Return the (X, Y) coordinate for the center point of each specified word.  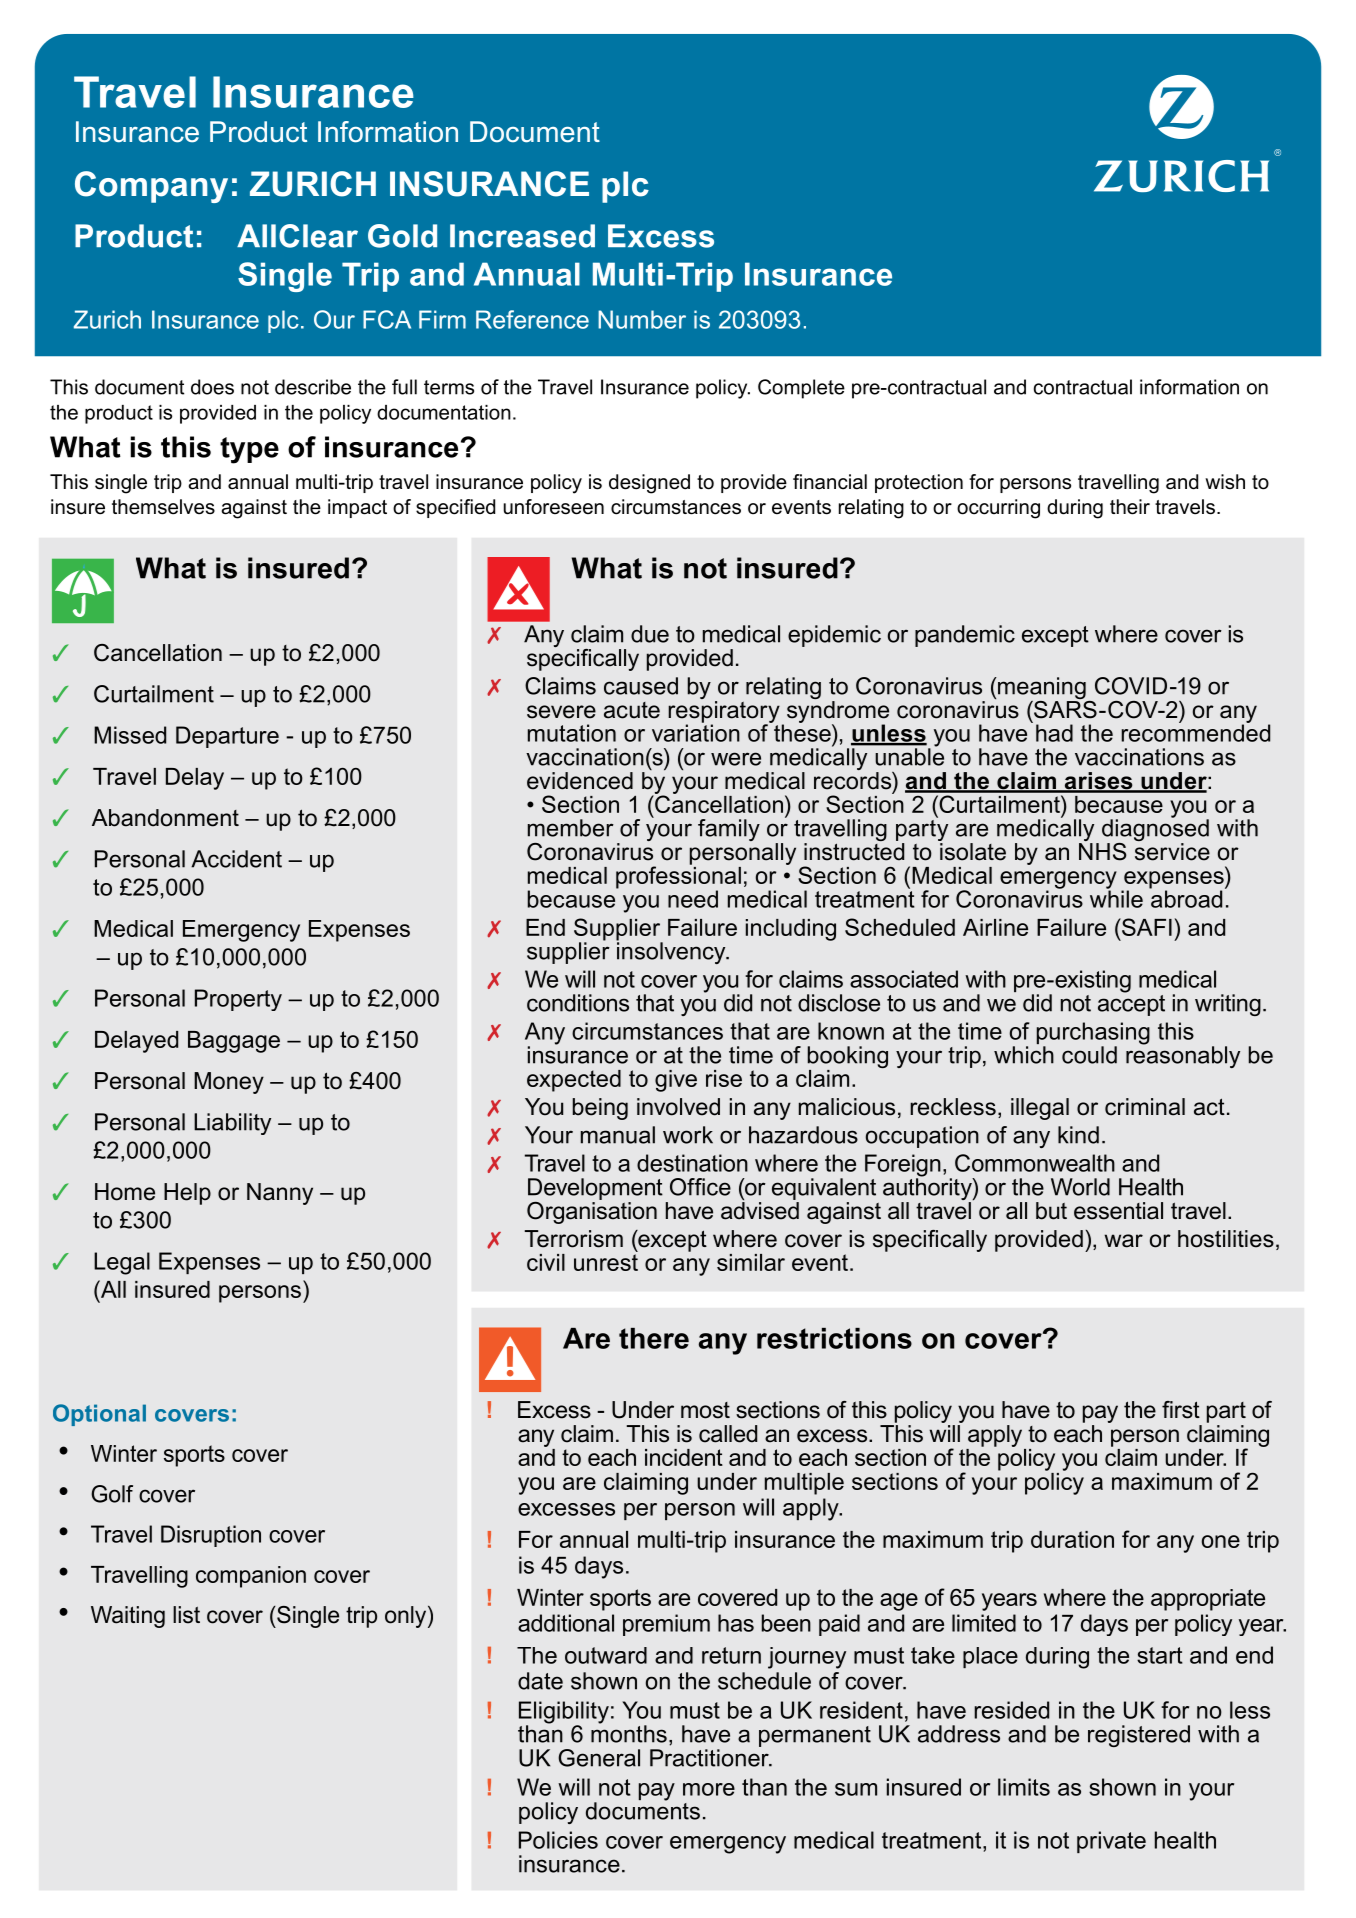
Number (642, 319)
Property (238, 1000)
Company (151, 187)
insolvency (672, 952)
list (186, 1615)
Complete (801, 389)
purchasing (1093, 1034)
